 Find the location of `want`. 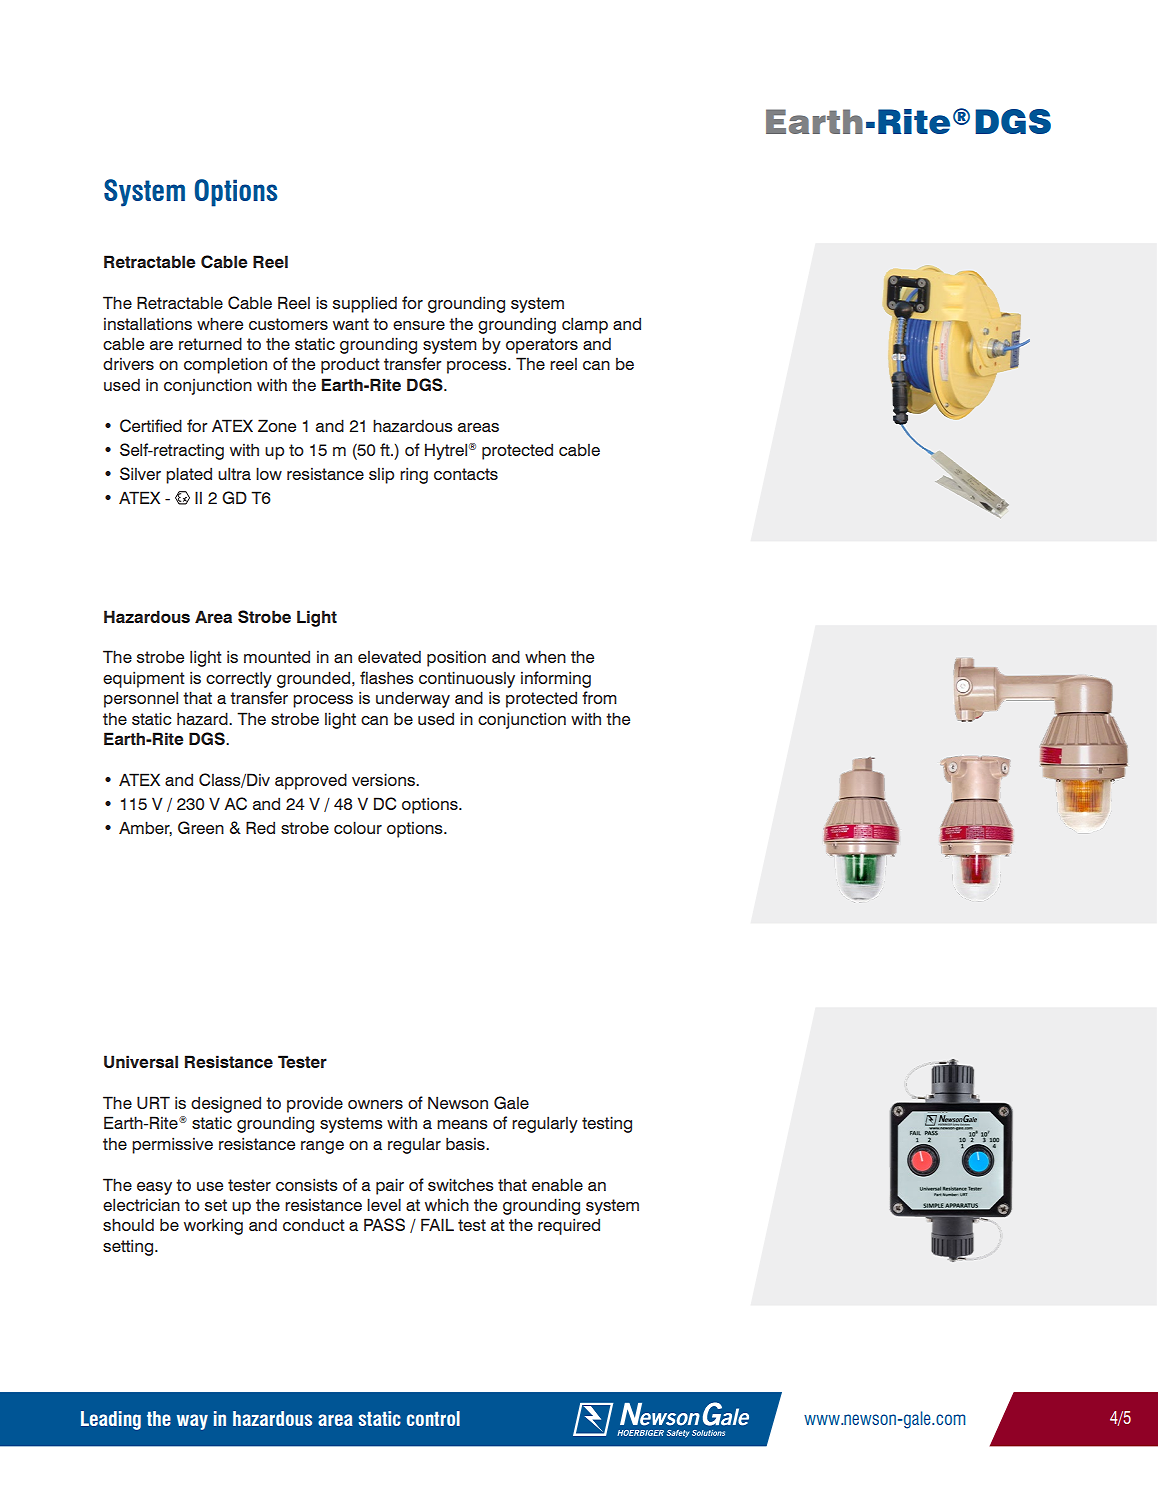

want is located at coordinates (351, 324).
